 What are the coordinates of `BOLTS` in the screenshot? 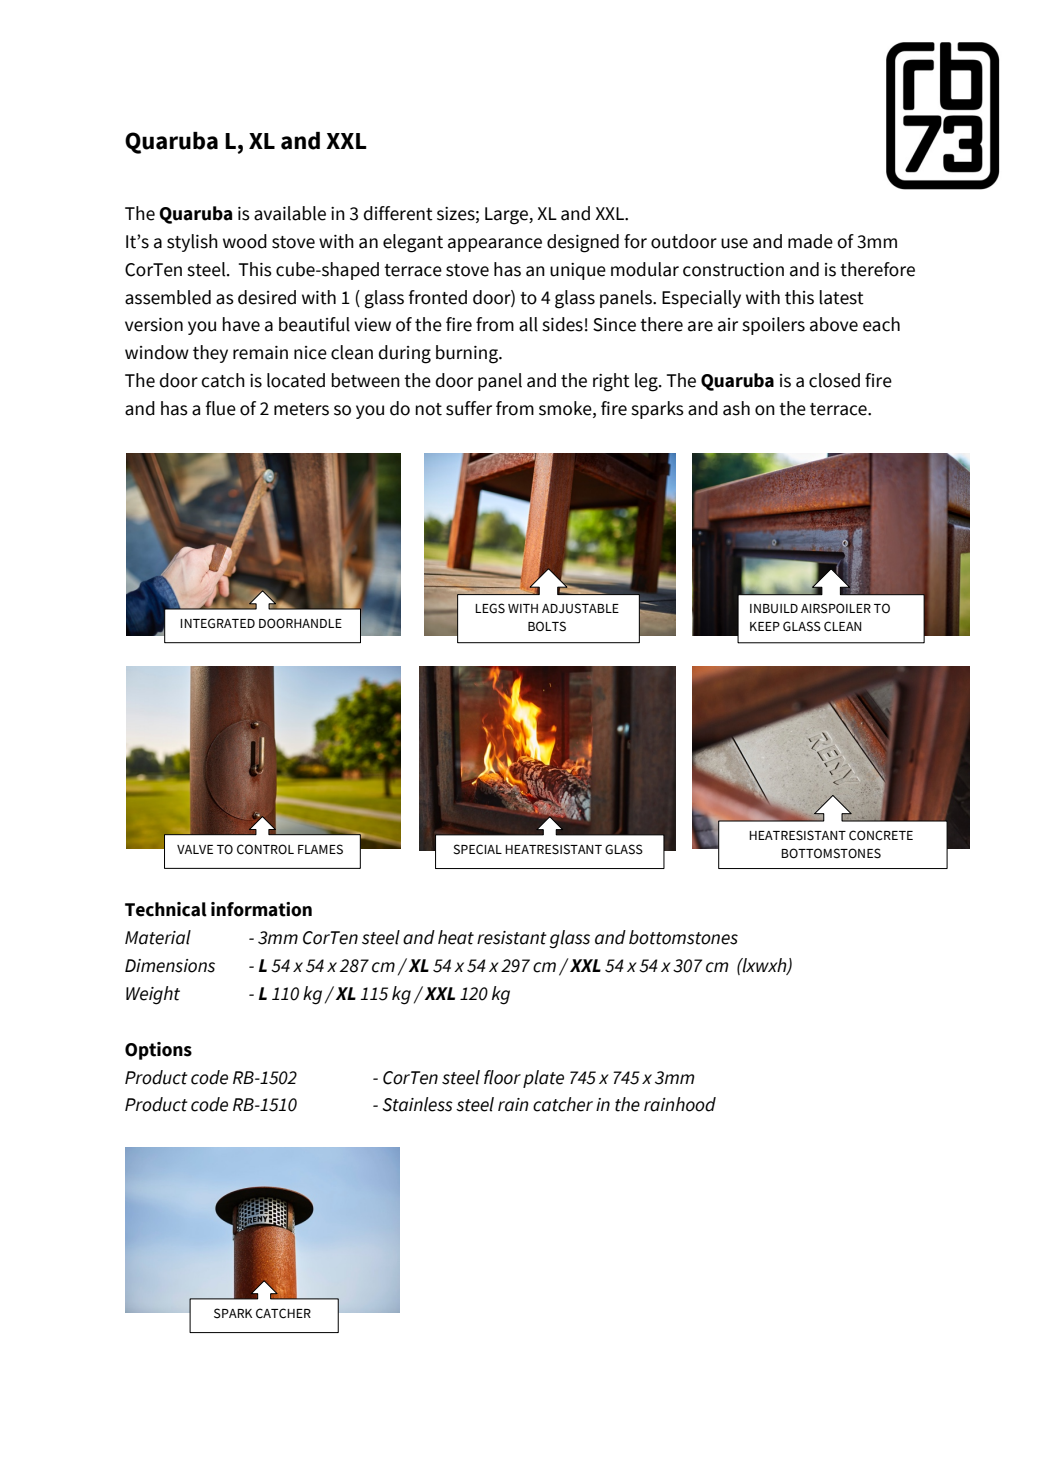 It's located at (547, 626).
